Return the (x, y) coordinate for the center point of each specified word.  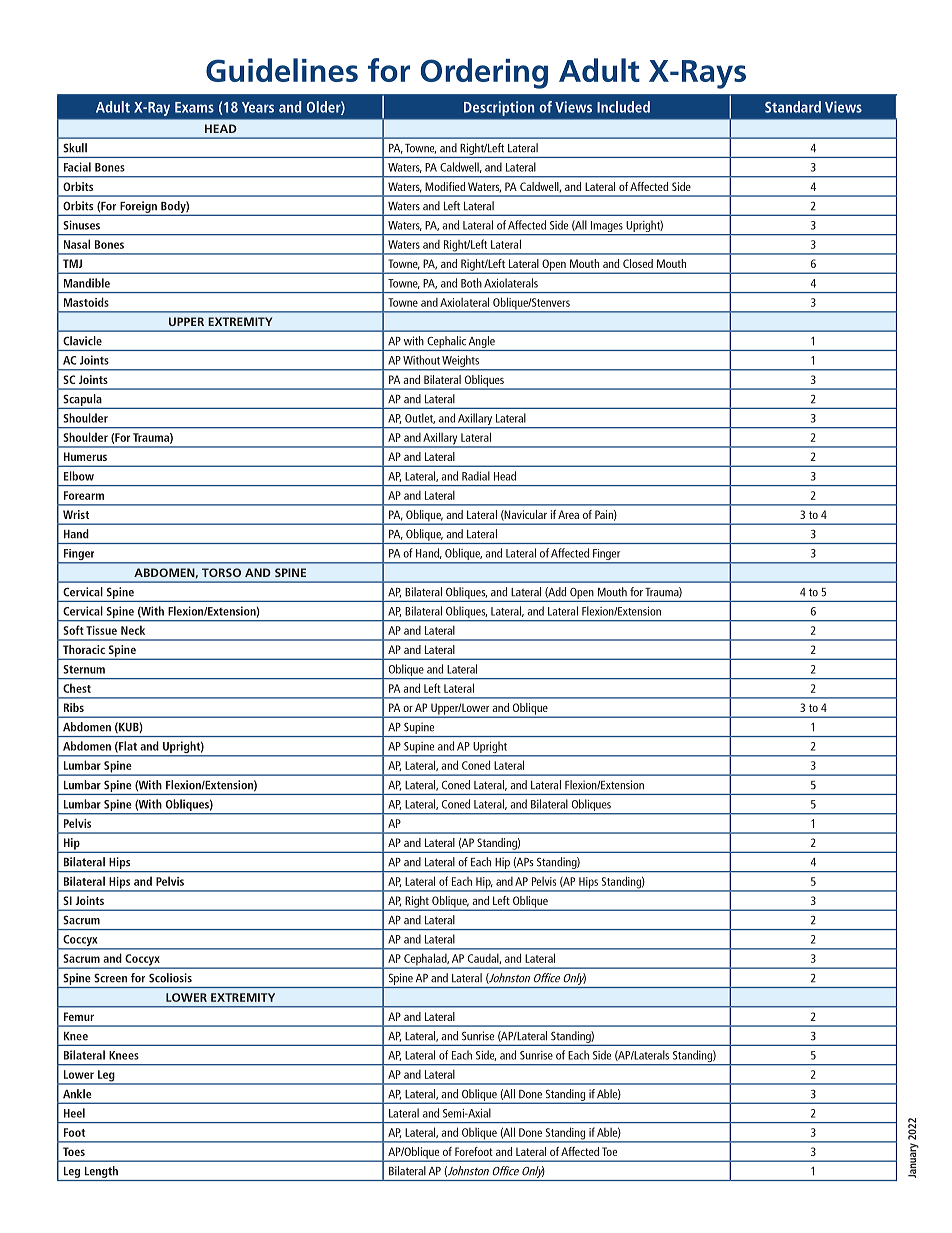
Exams (194, 107)
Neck (133, 630)
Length (101, 1172)
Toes (74, 1151)
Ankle (77, 1093)
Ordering (484, 73)
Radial (476, 476)
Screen (110, 978)
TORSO (221, 572)
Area (568, 514)
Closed (638, 263)
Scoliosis (170, 978)
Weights (461, 362)
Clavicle (82, 341)
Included (623, 107)
